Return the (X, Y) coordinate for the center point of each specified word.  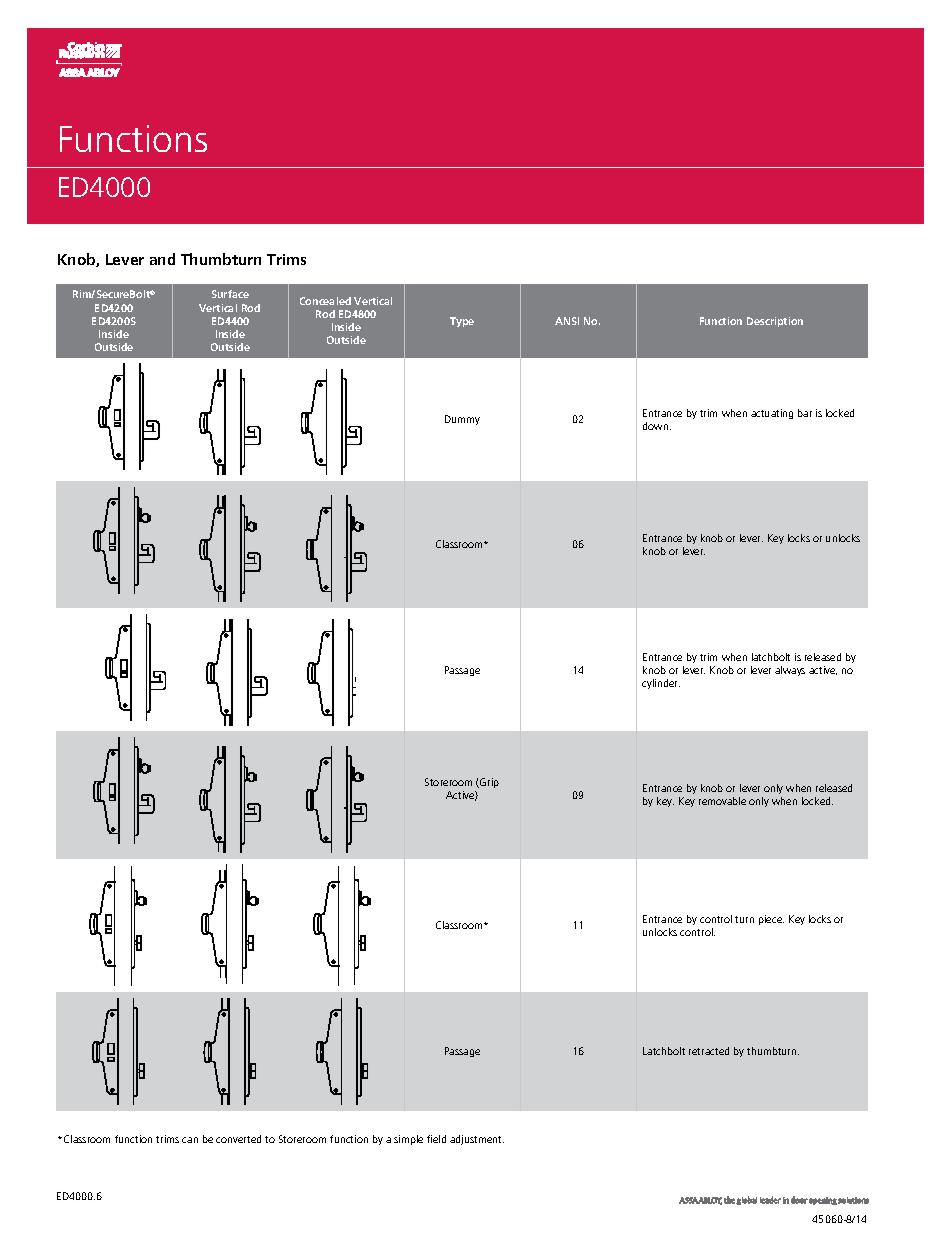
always (790, 671)
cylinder (661, 684)
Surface (230, 294)
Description (775, 322)
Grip (488, 783)
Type (462, 322)
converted (238, 1139)
